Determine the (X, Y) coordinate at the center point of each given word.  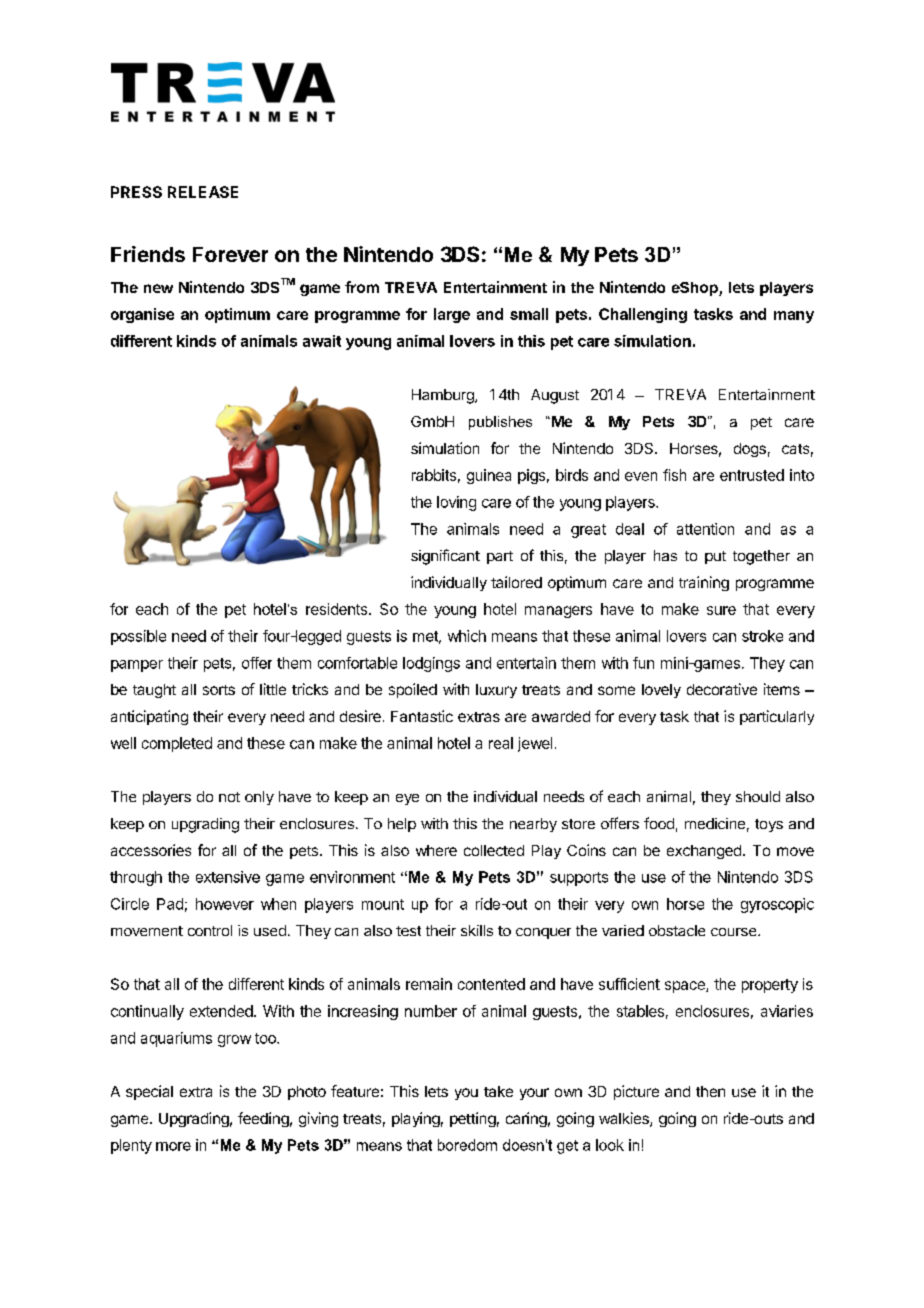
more (173, 1146)
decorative (722, 689)
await (322, 341)
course (735, 932)
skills (477, 930)
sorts (219, 690)
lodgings (431, 664)
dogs (750, 450)
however (225, 904)
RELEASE (203, 192)
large (452, 315)
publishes (500, 423)
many (794, 317)
